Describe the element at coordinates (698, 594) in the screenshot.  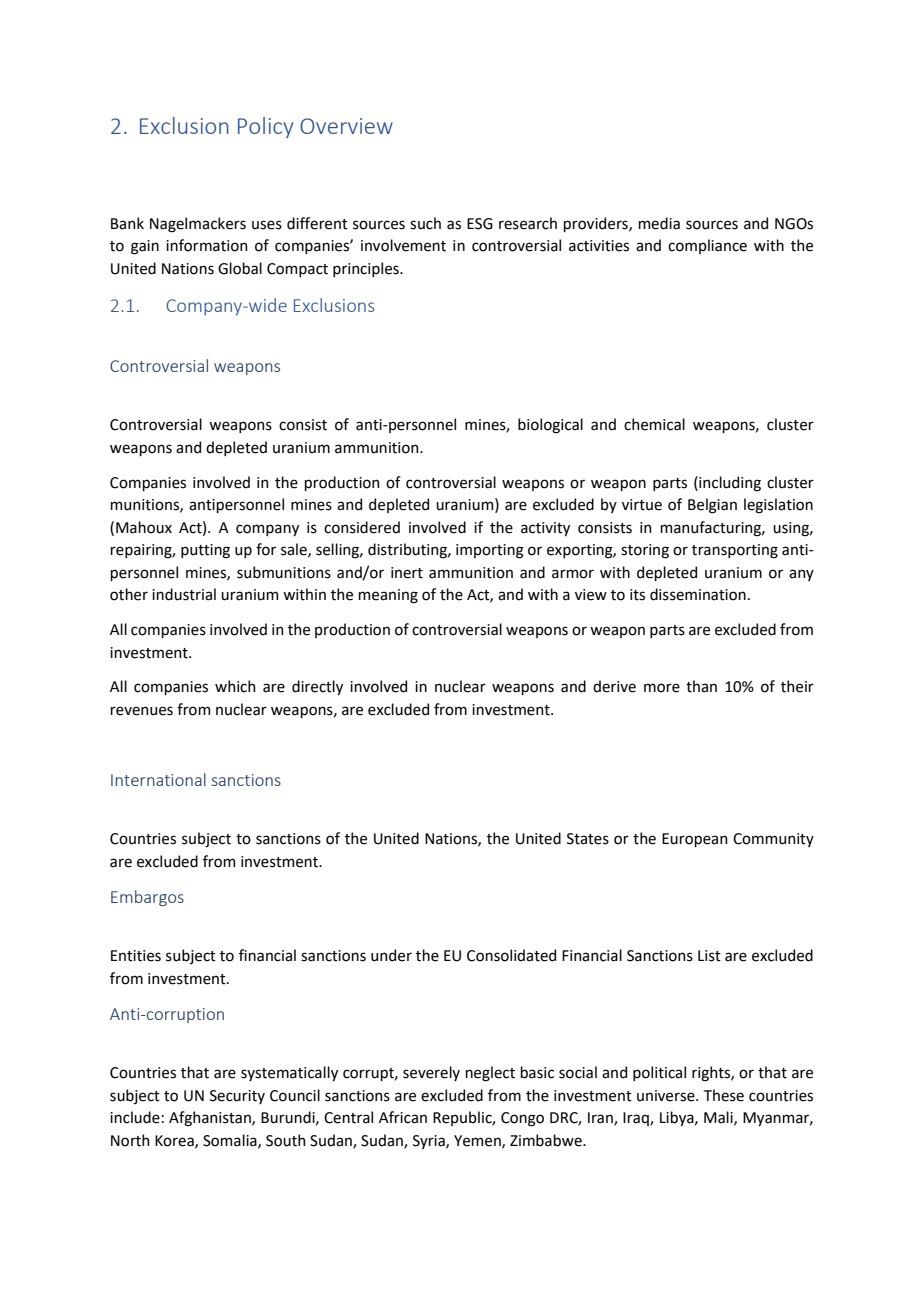
I see `dissemination` at that location.
